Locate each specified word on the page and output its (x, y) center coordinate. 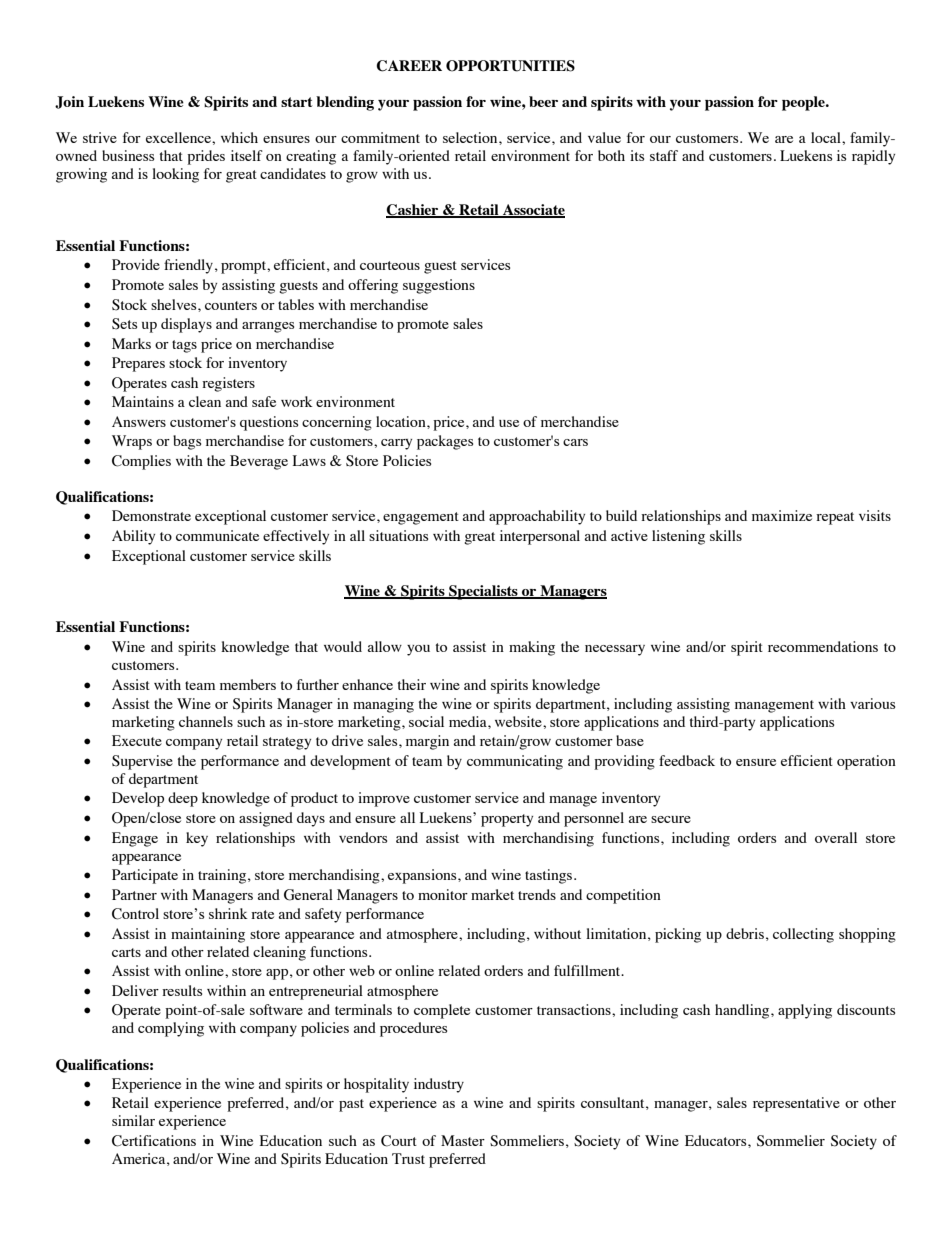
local (827, 137)
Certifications (154, 1141)
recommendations (823, 646)
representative (796, 1104)
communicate (217, 535)
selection (471, 137)
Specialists (483, 592)
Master (463, 1140)
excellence (179, 137)
